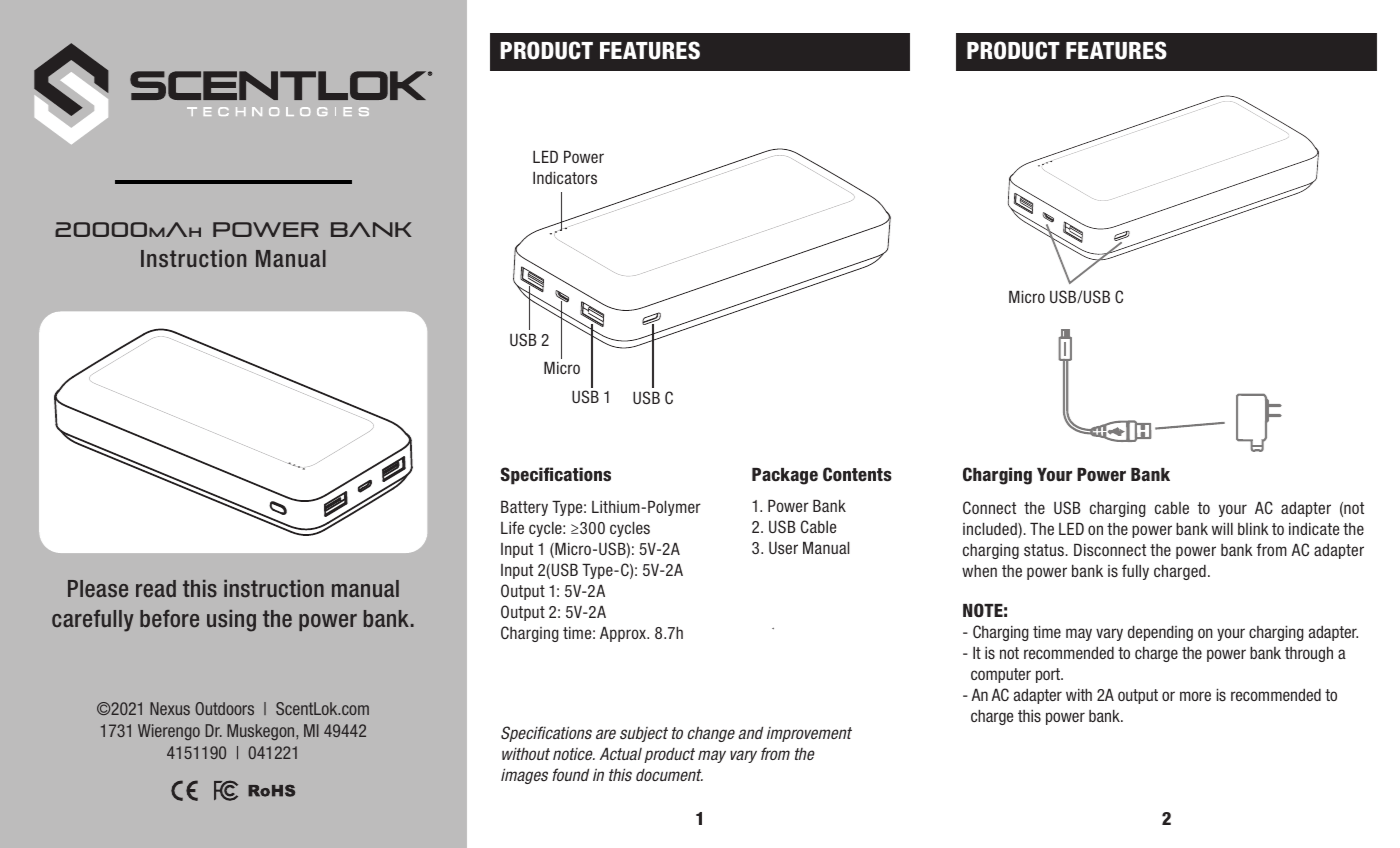 This screenshot has width=1400, height=848. What do you see at coordinates (857, 474) in the screenshot?
I see `Contents` at bounding box center [857, 474].
